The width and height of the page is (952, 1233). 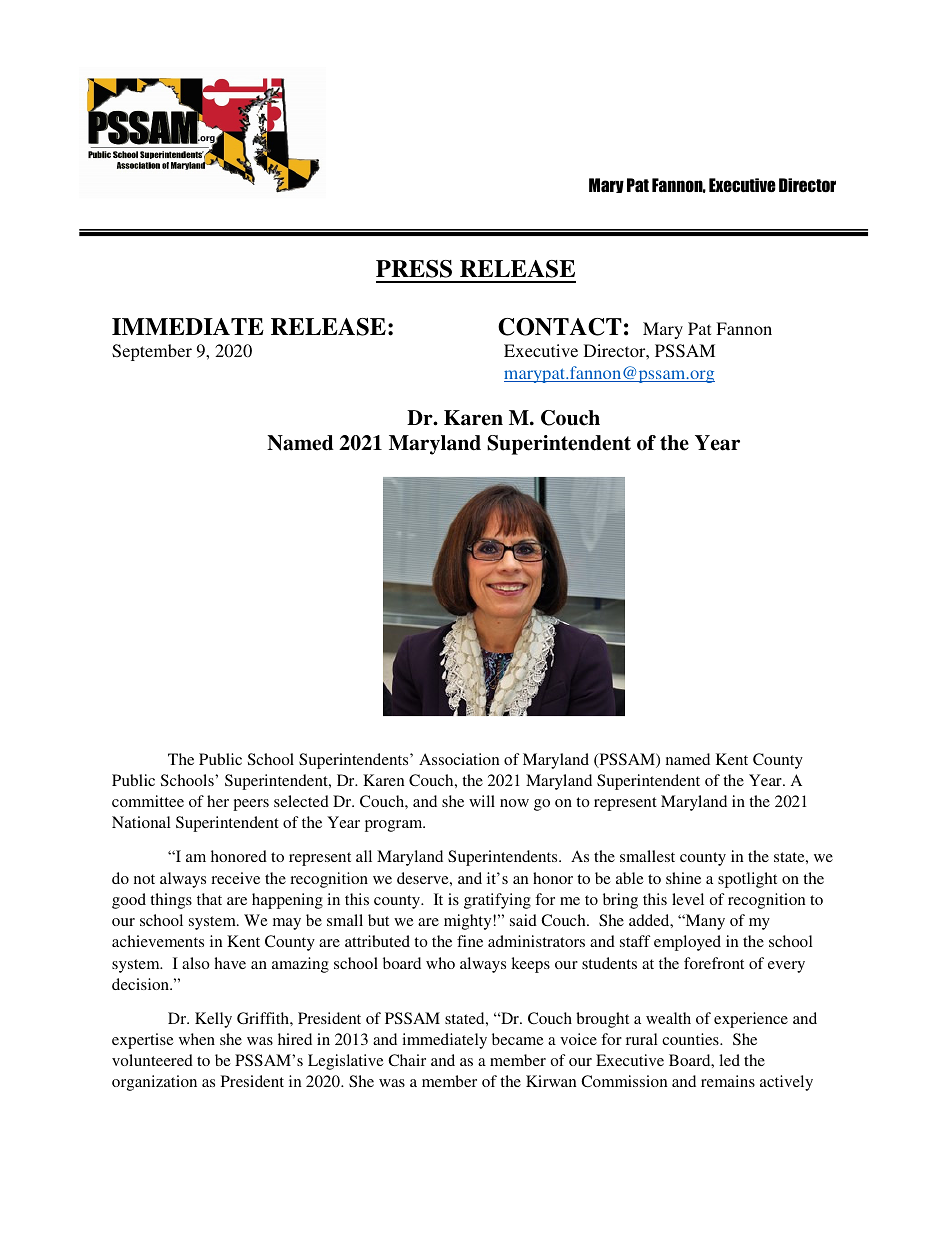 I want to click on will, so click(x=482, y=801).
